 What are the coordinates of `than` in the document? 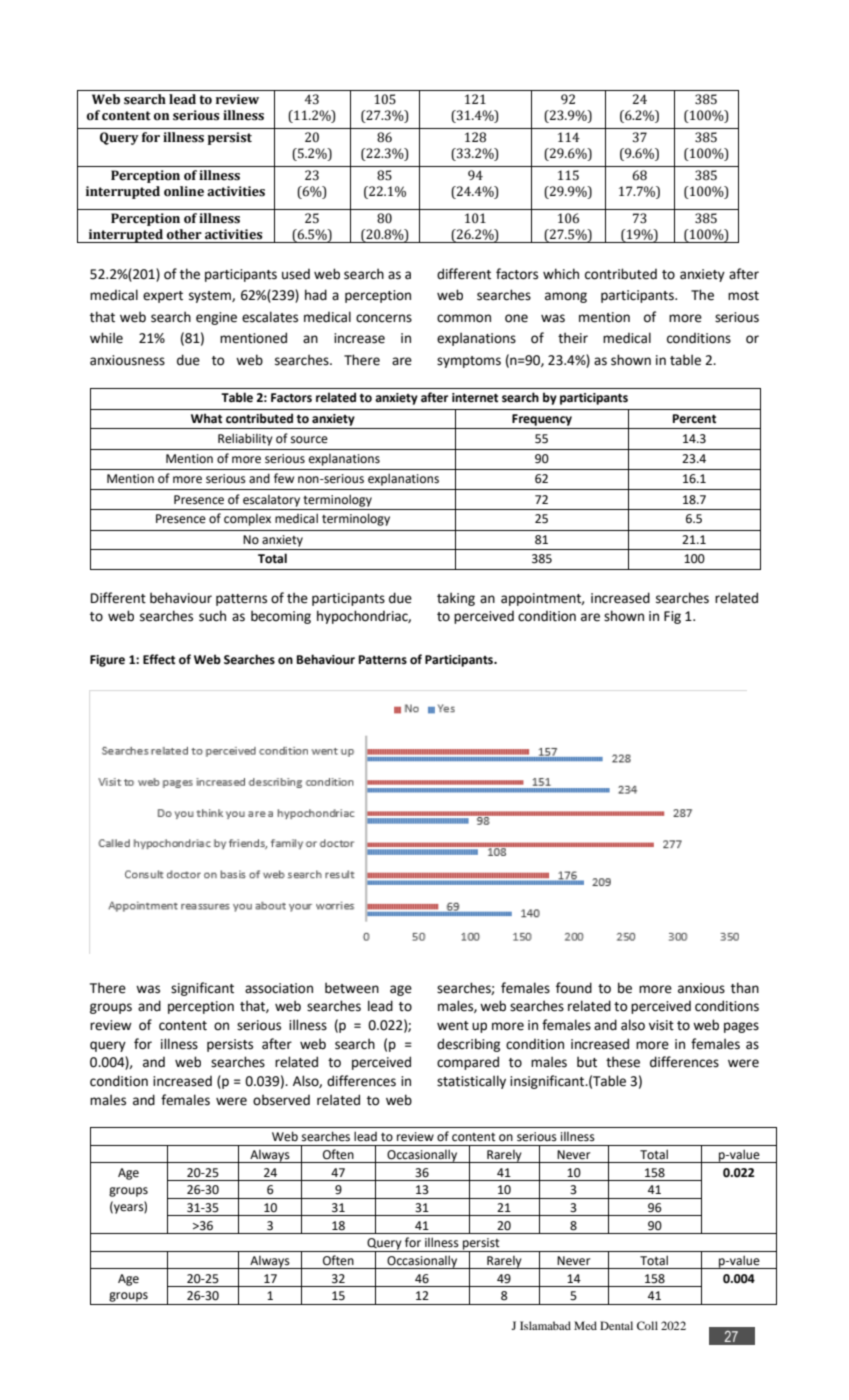 It's located at (745, 988).
